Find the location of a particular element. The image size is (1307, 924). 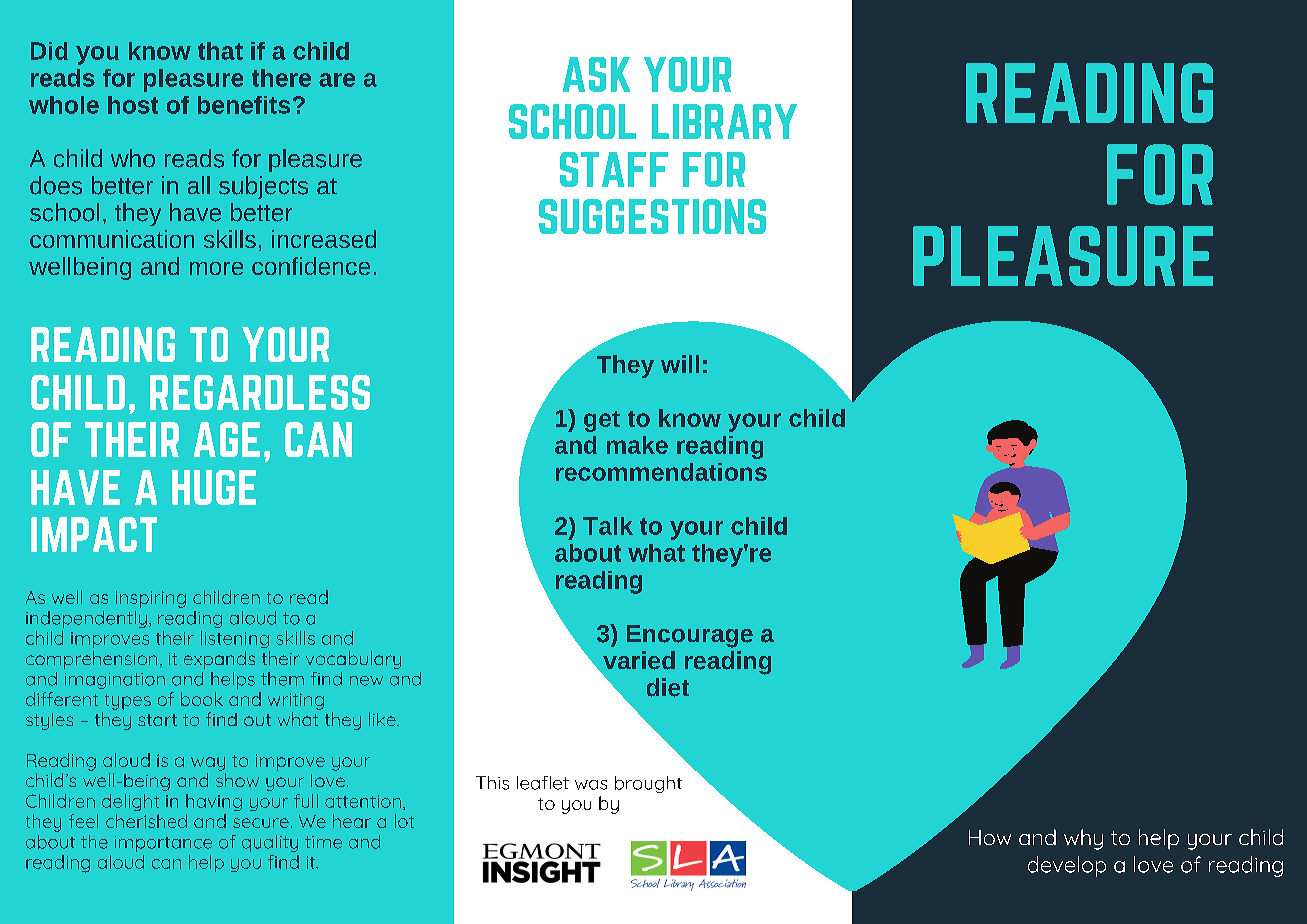

importance is located at coordinates (163, 844).
